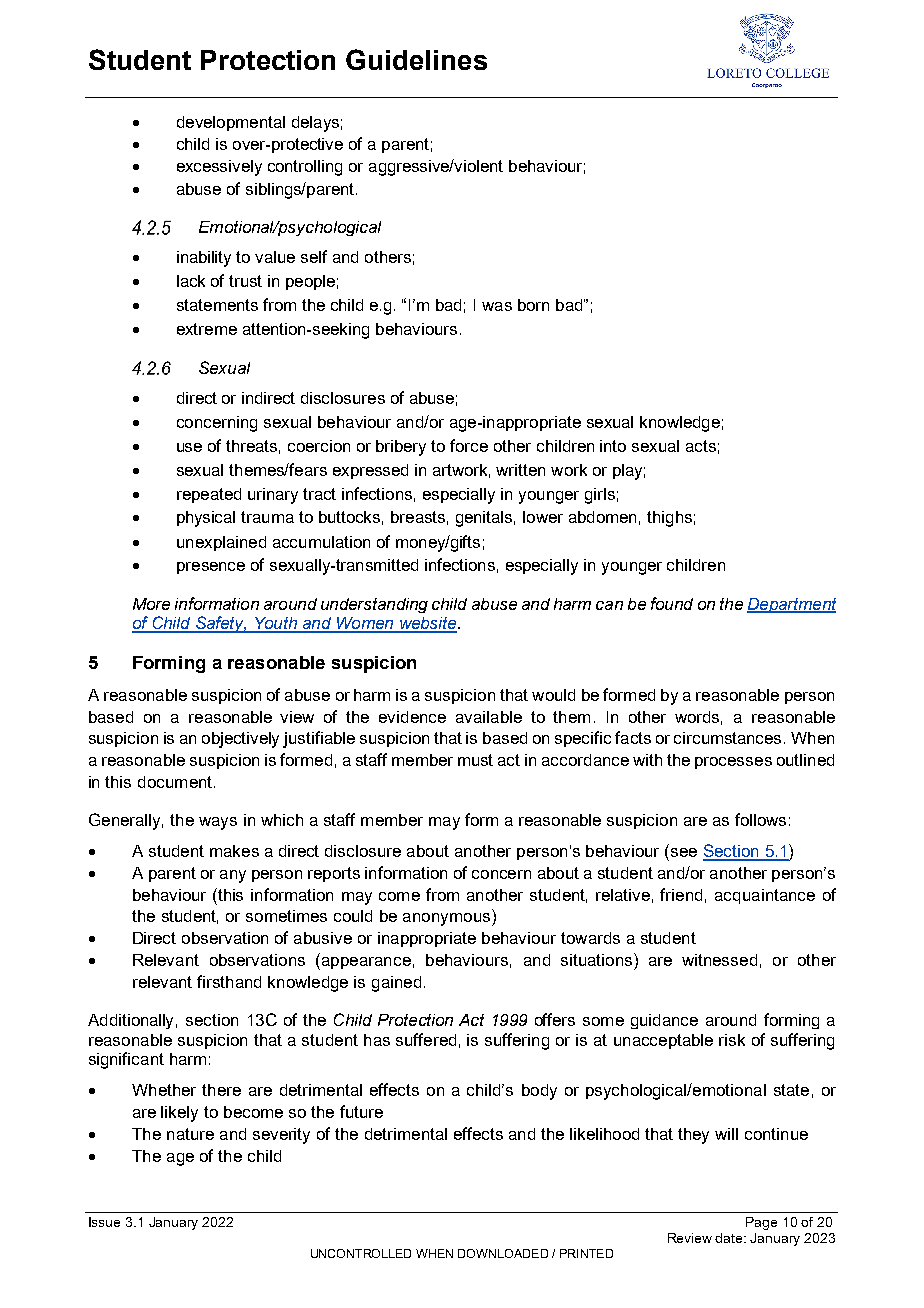  What do you see at coordinates (613, 446) in the page?
I see `into` at bounding box center [613, 446].
